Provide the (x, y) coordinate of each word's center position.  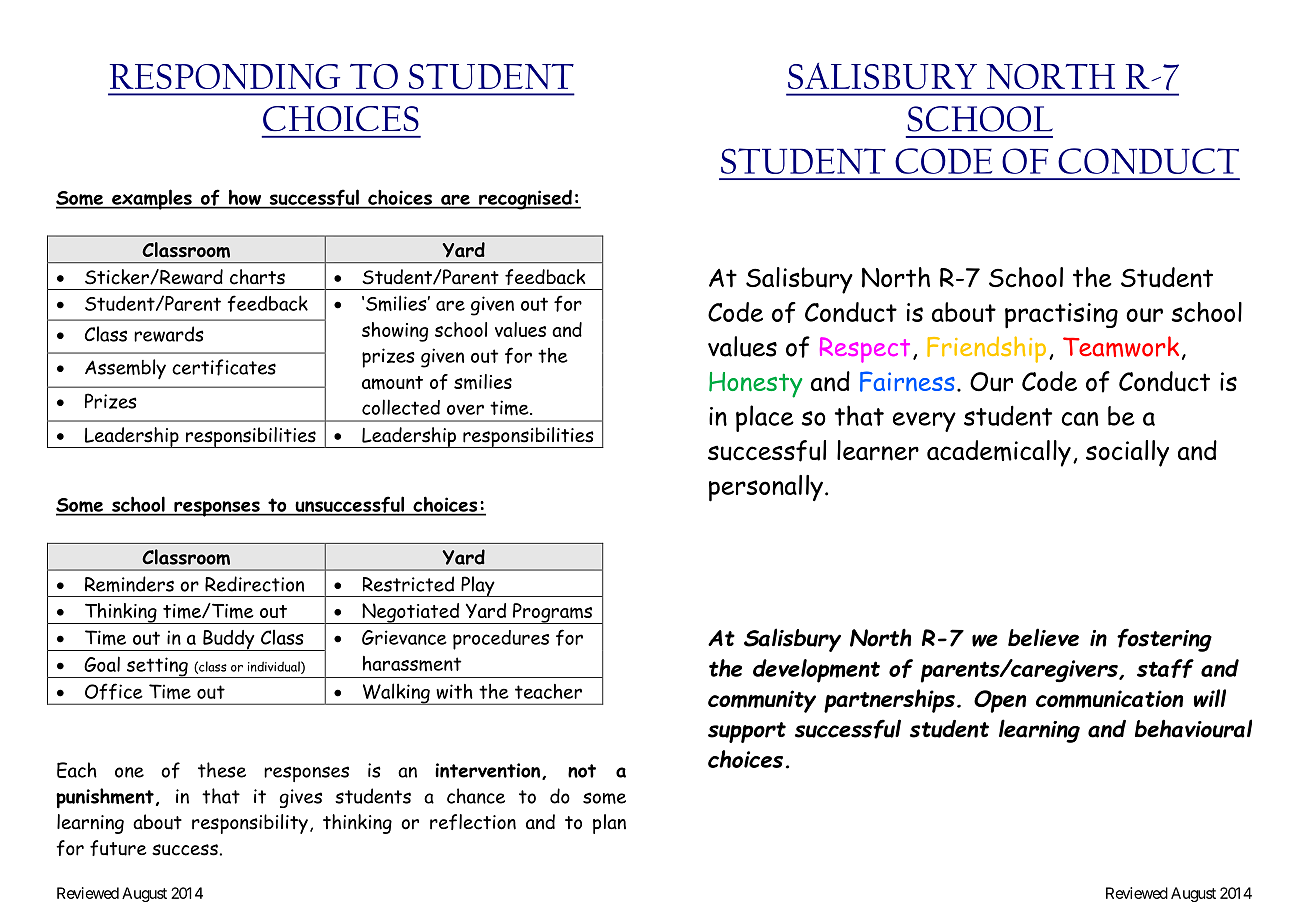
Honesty (756, 385)
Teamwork (1121, 346)
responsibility (250, 824)
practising (1061, 316)
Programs (552, 613)
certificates (224, 367)
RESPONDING (225, 76)
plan (609, 824)
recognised (525, 199)
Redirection (254, 584)
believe (1043, 637)
